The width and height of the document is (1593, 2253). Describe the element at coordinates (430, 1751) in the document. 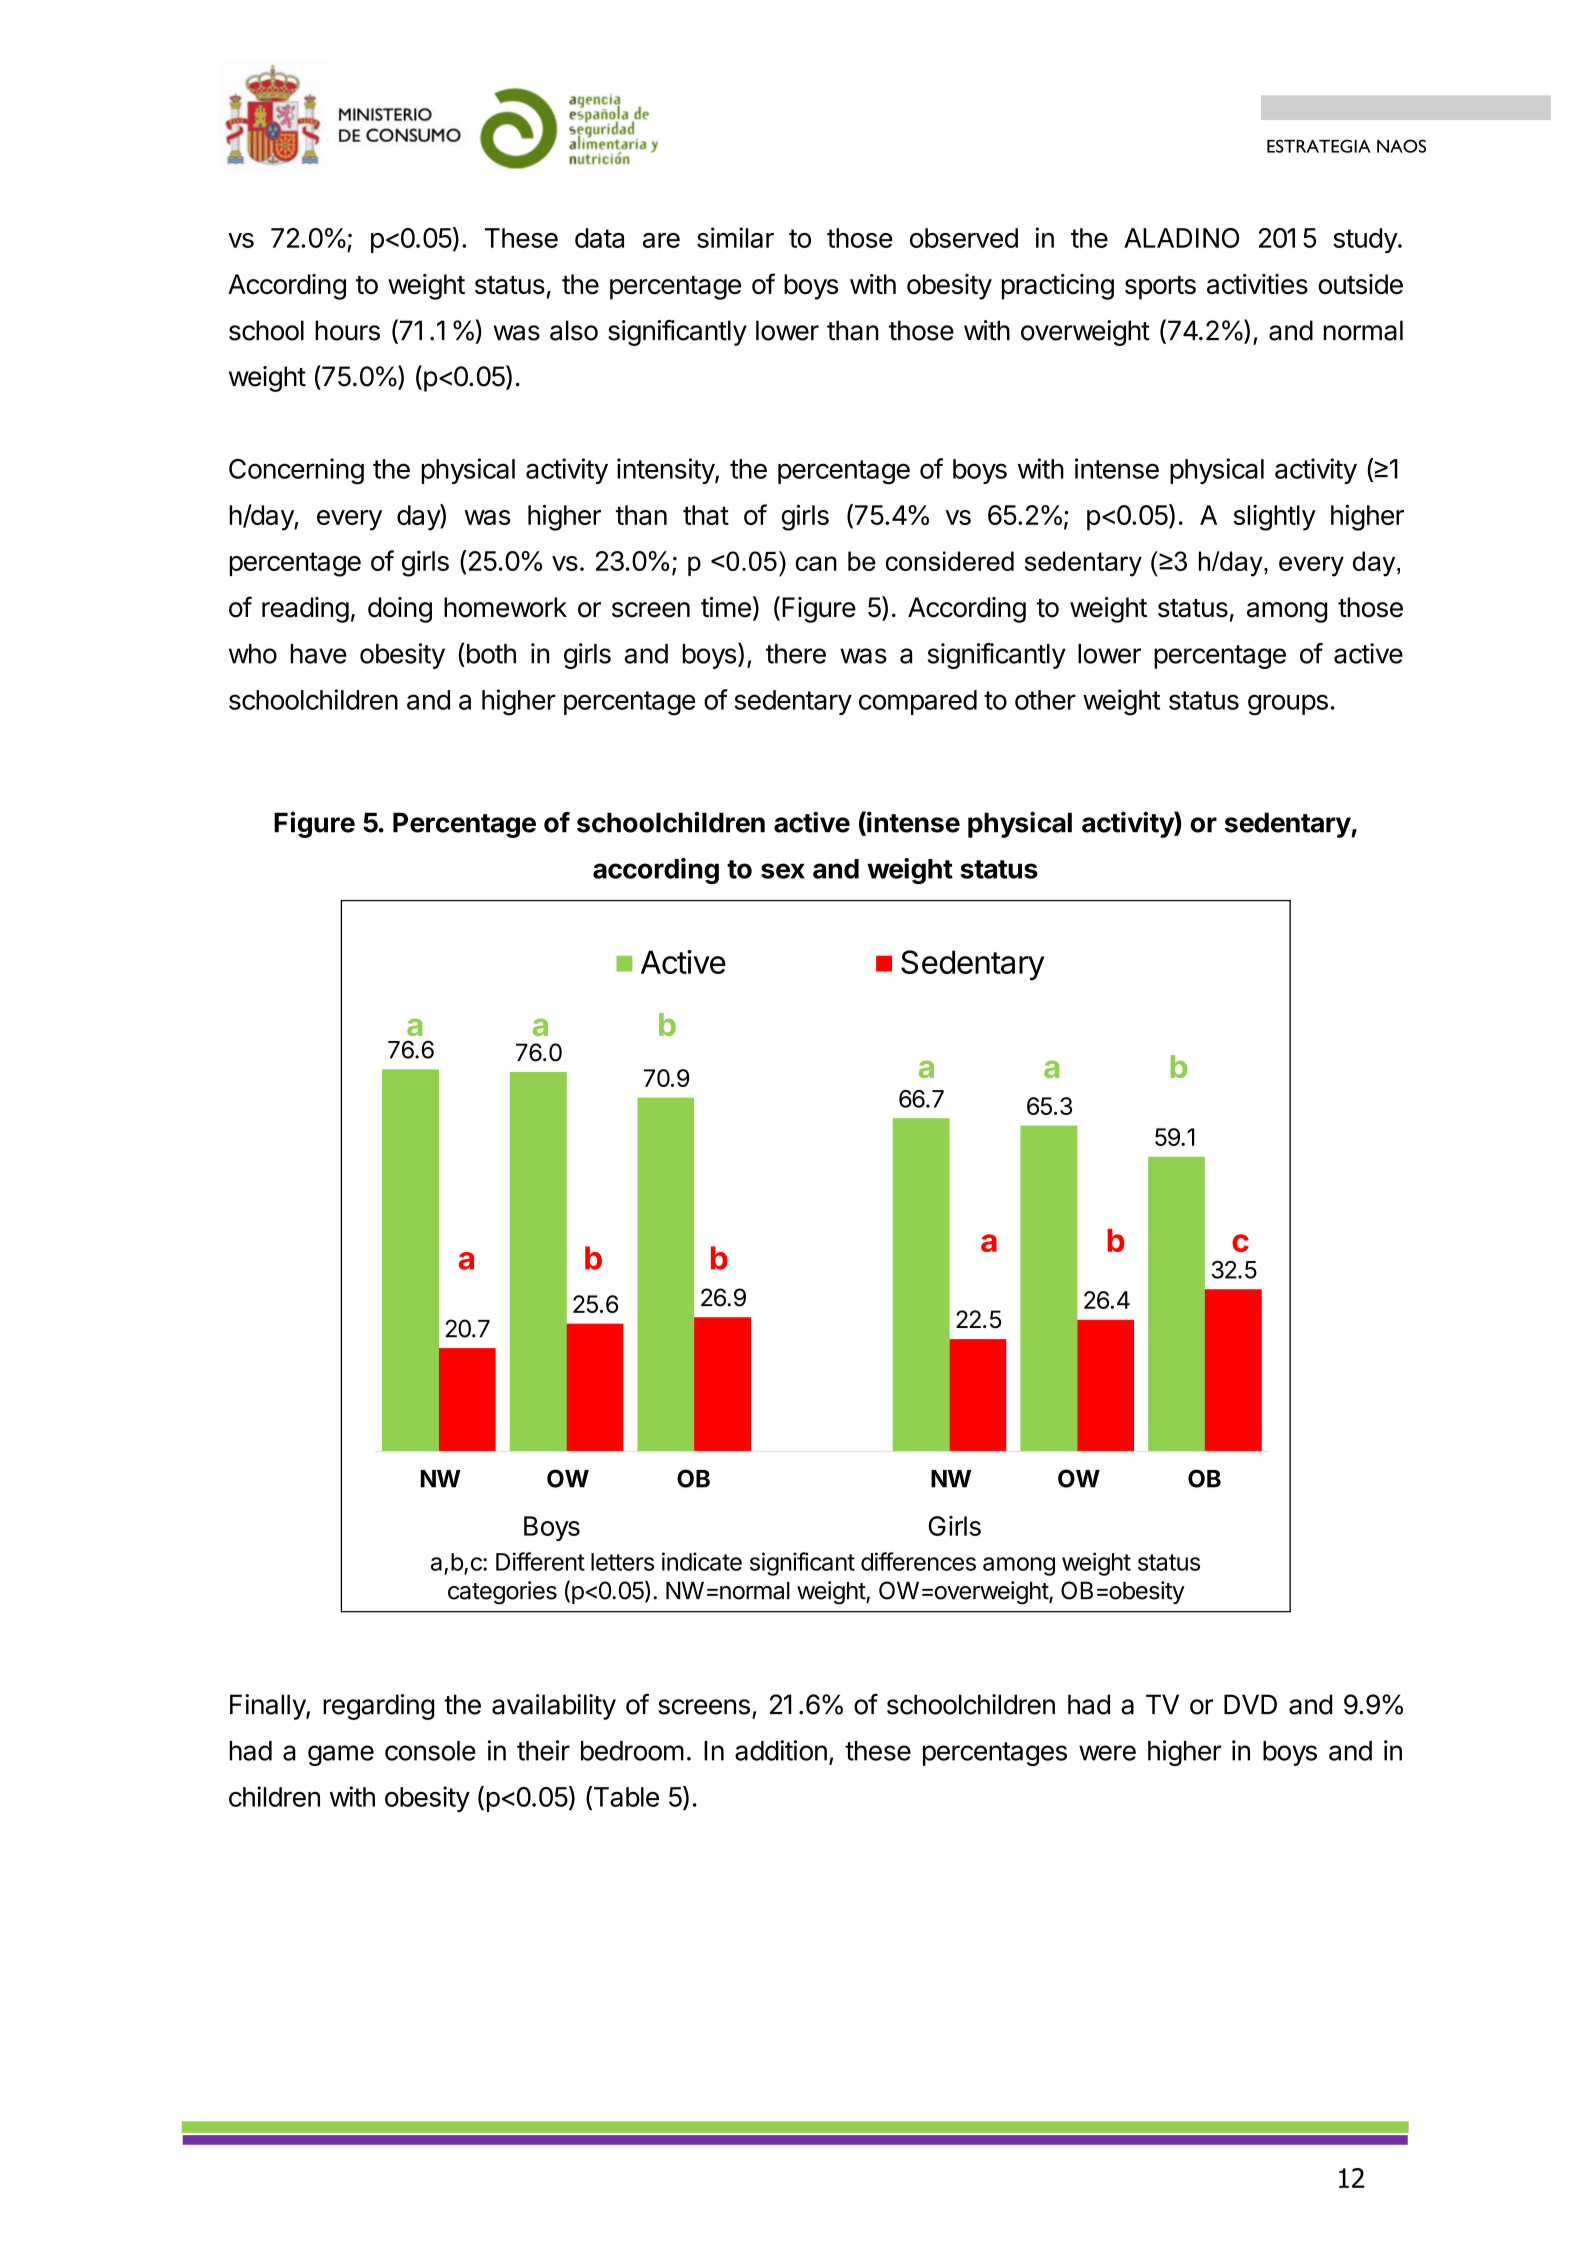

I see `console` at that location.
